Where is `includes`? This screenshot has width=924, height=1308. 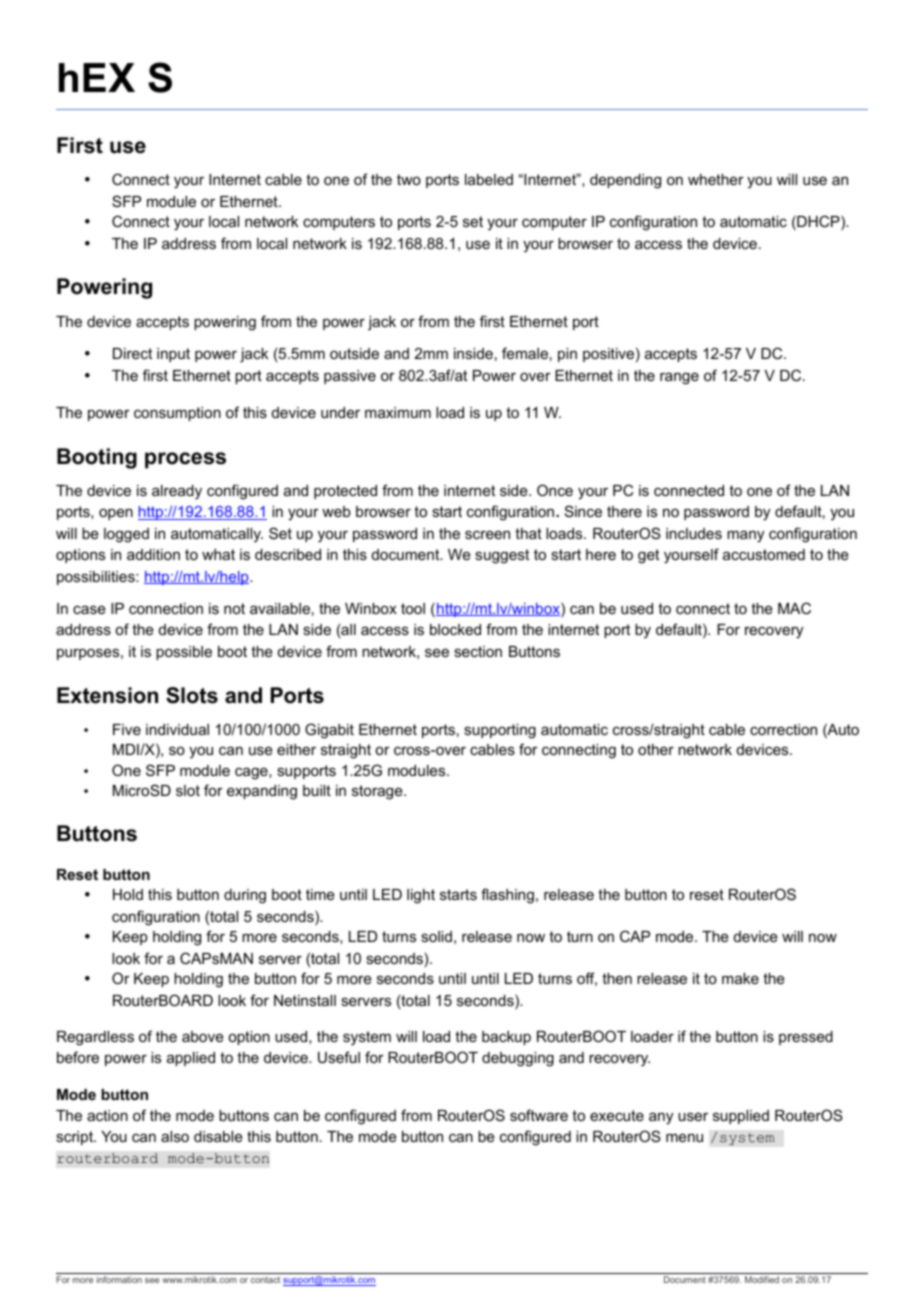 includes is located at coordinates (694, 533).
